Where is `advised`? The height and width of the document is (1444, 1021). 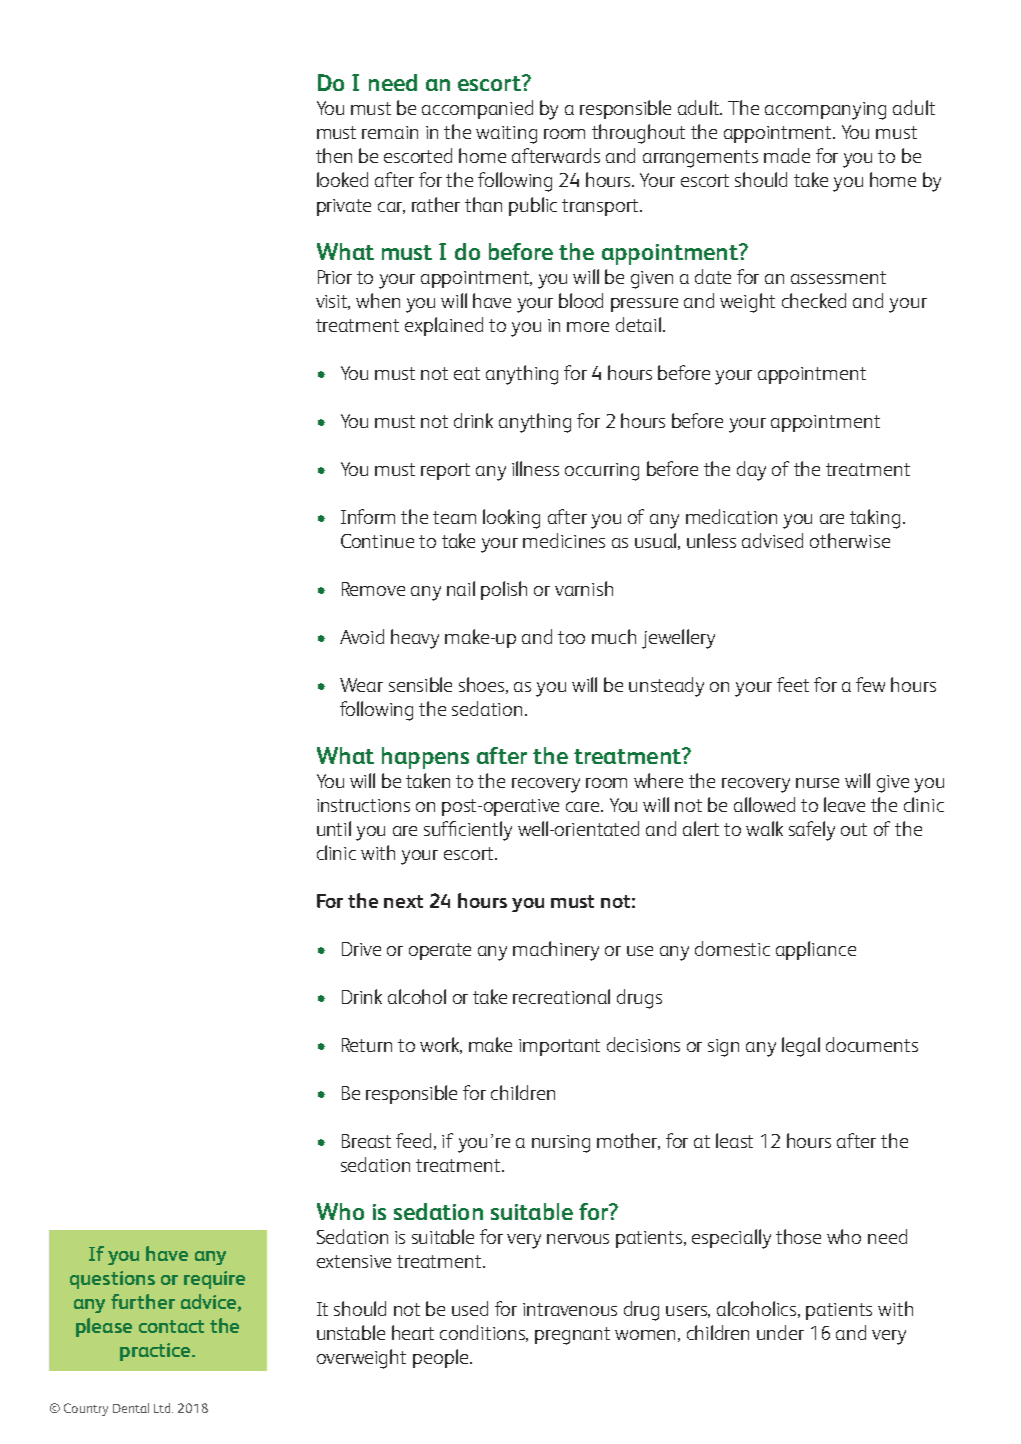 advised is located at coordinates (772, 540).
